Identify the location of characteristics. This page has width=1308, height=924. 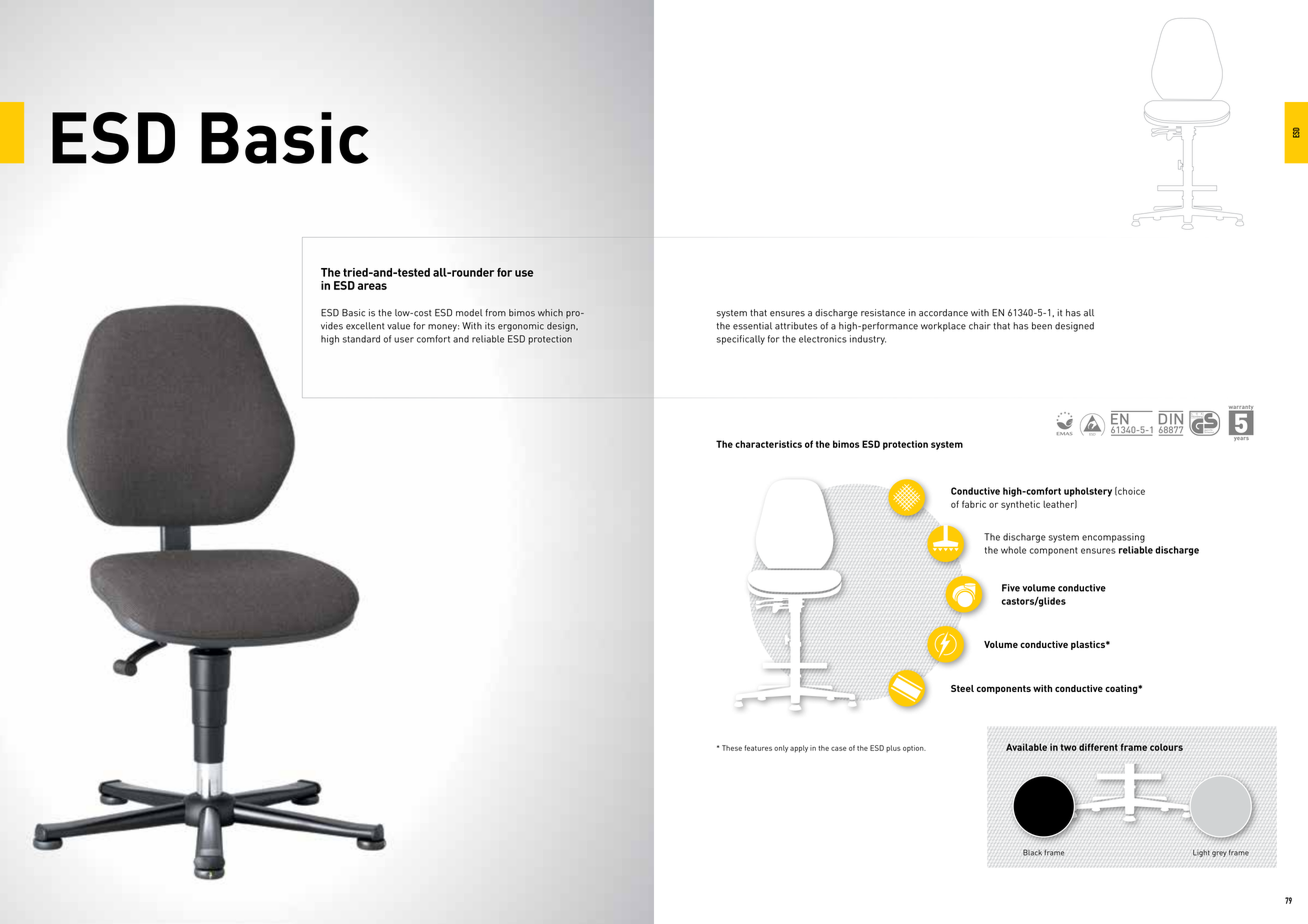
(768, 444).
